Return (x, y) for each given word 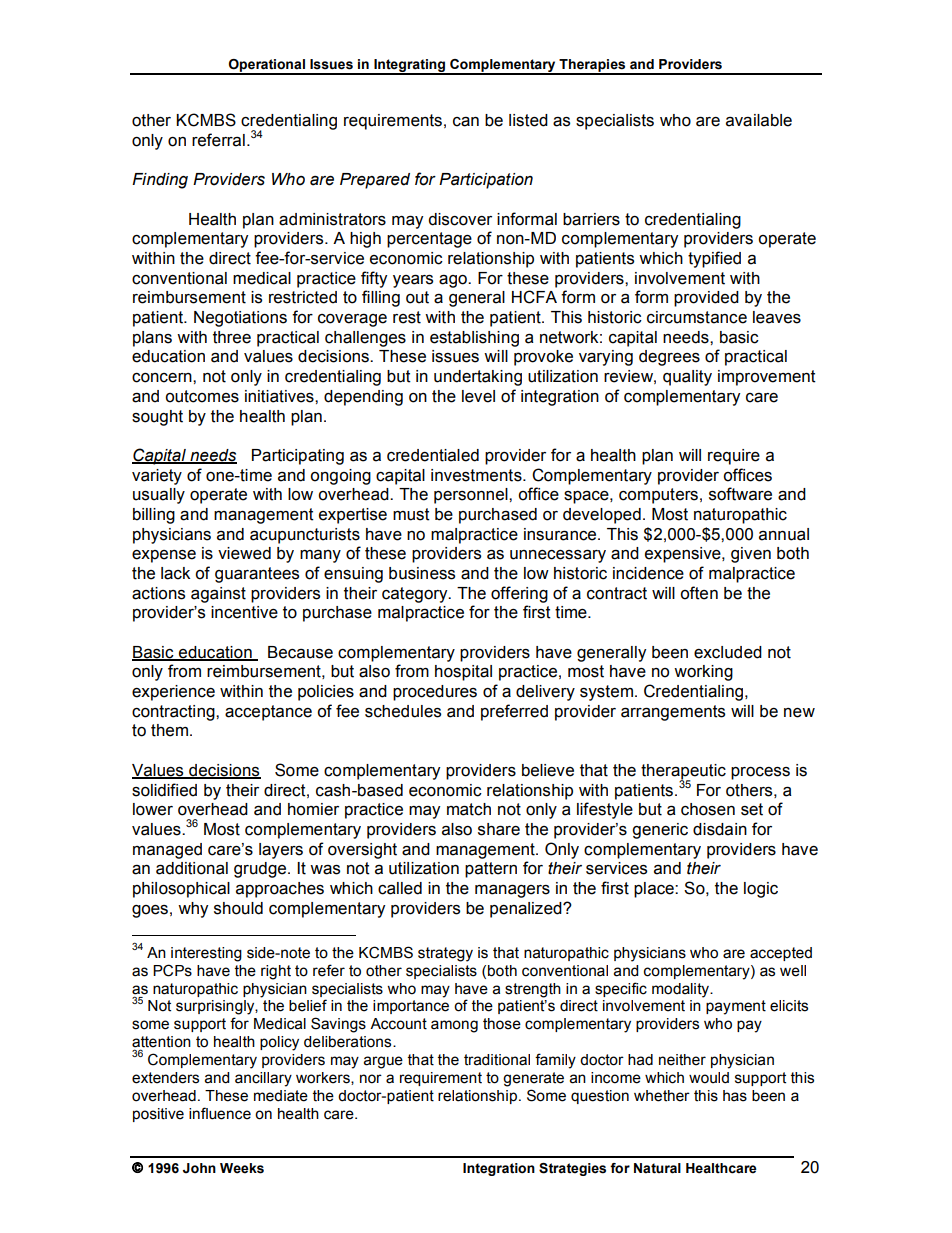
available (759, 120)
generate (533, 1079)
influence (220, 1113)
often (699, 593)
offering (519, 594)
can (466, 122)
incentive (244, 612)
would (709, 1078)
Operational (267, 66)
